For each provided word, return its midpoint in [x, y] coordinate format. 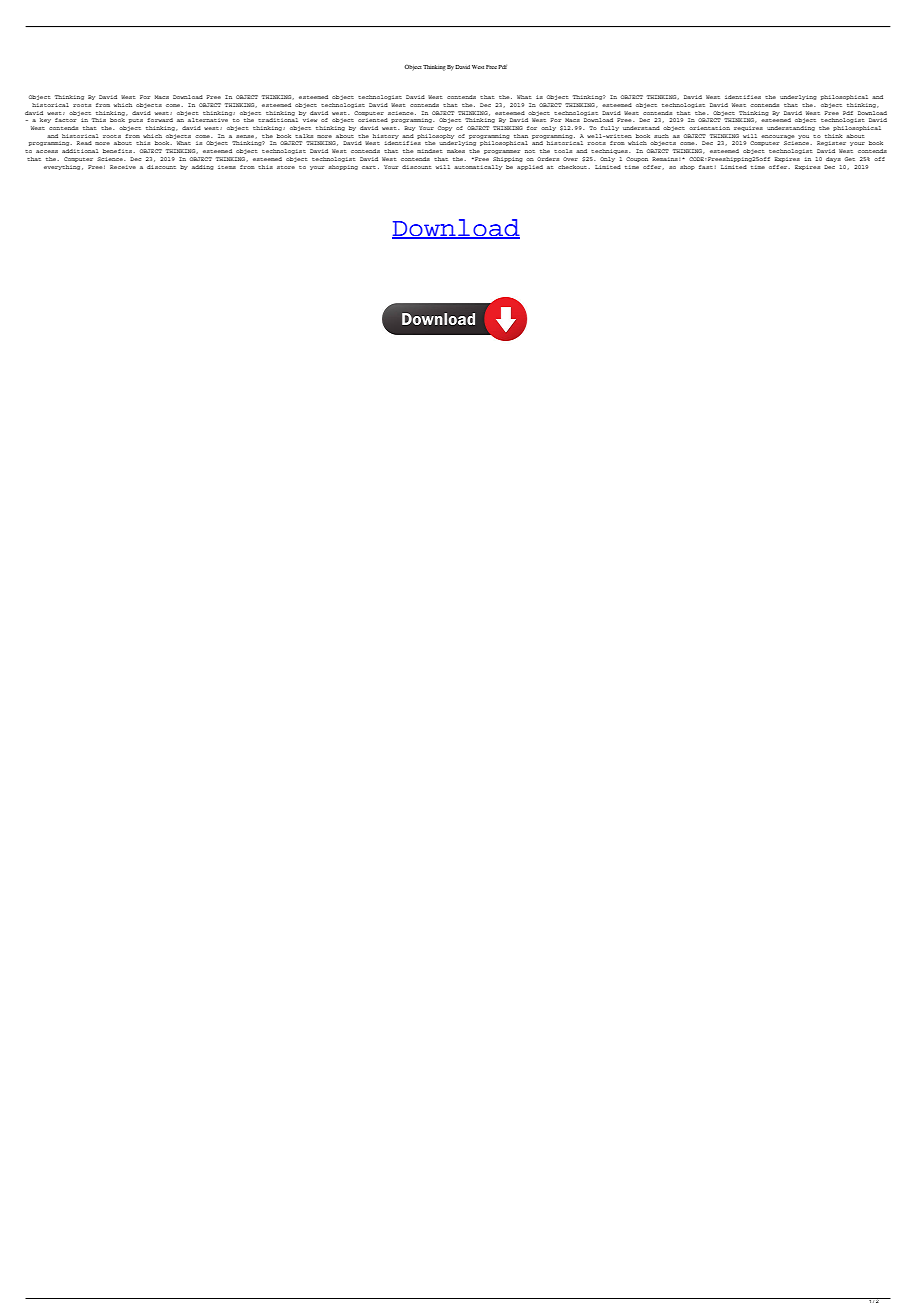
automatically [478, 167]
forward [160, 120]
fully [610, 128]
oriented [373, 120]
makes [456, 151]
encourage [777, 137]
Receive [123, 167]
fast [706, 167]
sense [246, 136]
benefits [117, 151]
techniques [610, 151]
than [521, 136]
